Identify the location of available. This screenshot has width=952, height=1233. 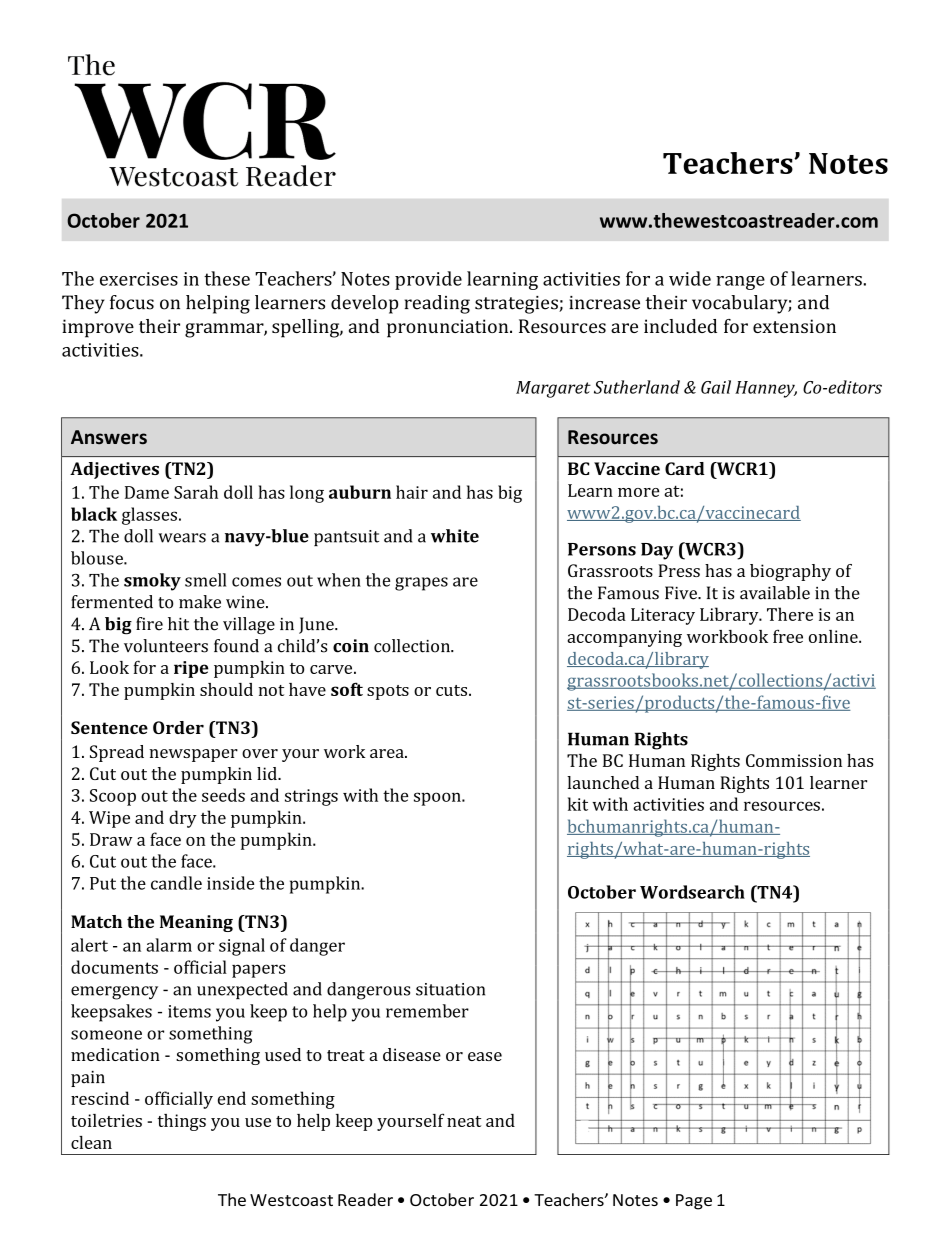
(775, 593).
